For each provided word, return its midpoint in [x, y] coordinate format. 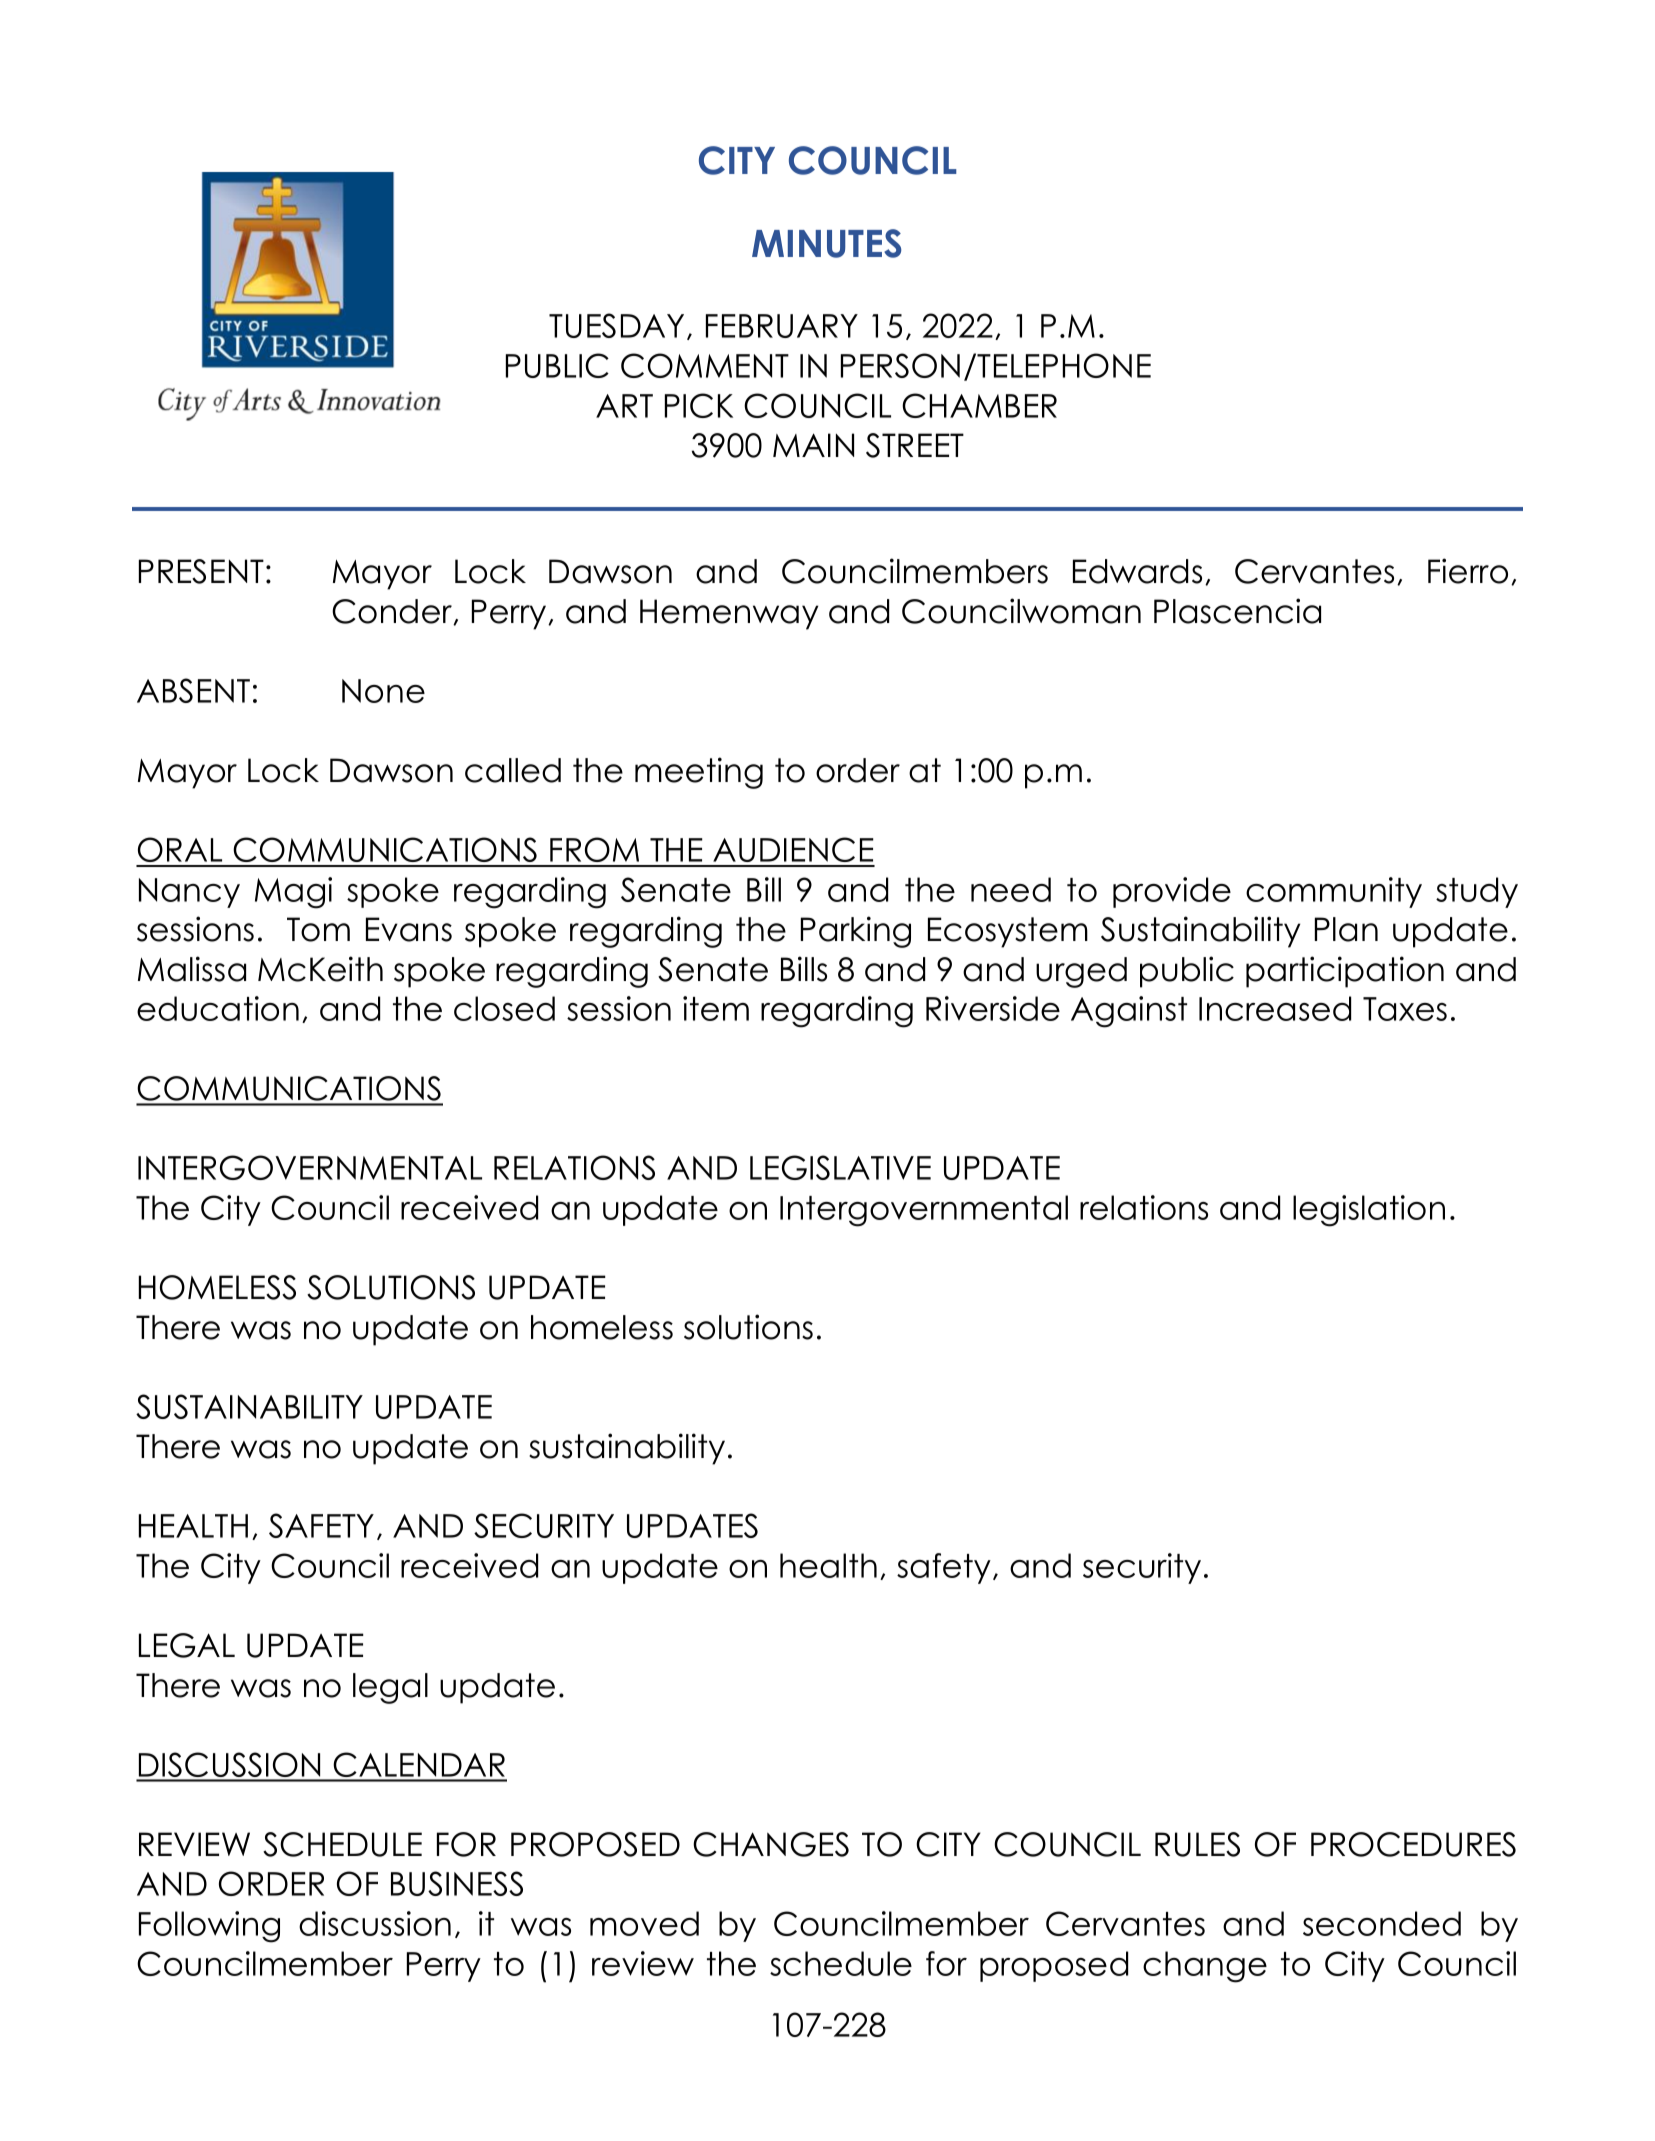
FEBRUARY [782, 326]
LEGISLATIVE [840, 1167]
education [218, 1008]
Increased [1275, 1008]
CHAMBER [979, 405]
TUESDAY [616, 325]
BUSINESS [457, 1883]
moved [644, 1923]
